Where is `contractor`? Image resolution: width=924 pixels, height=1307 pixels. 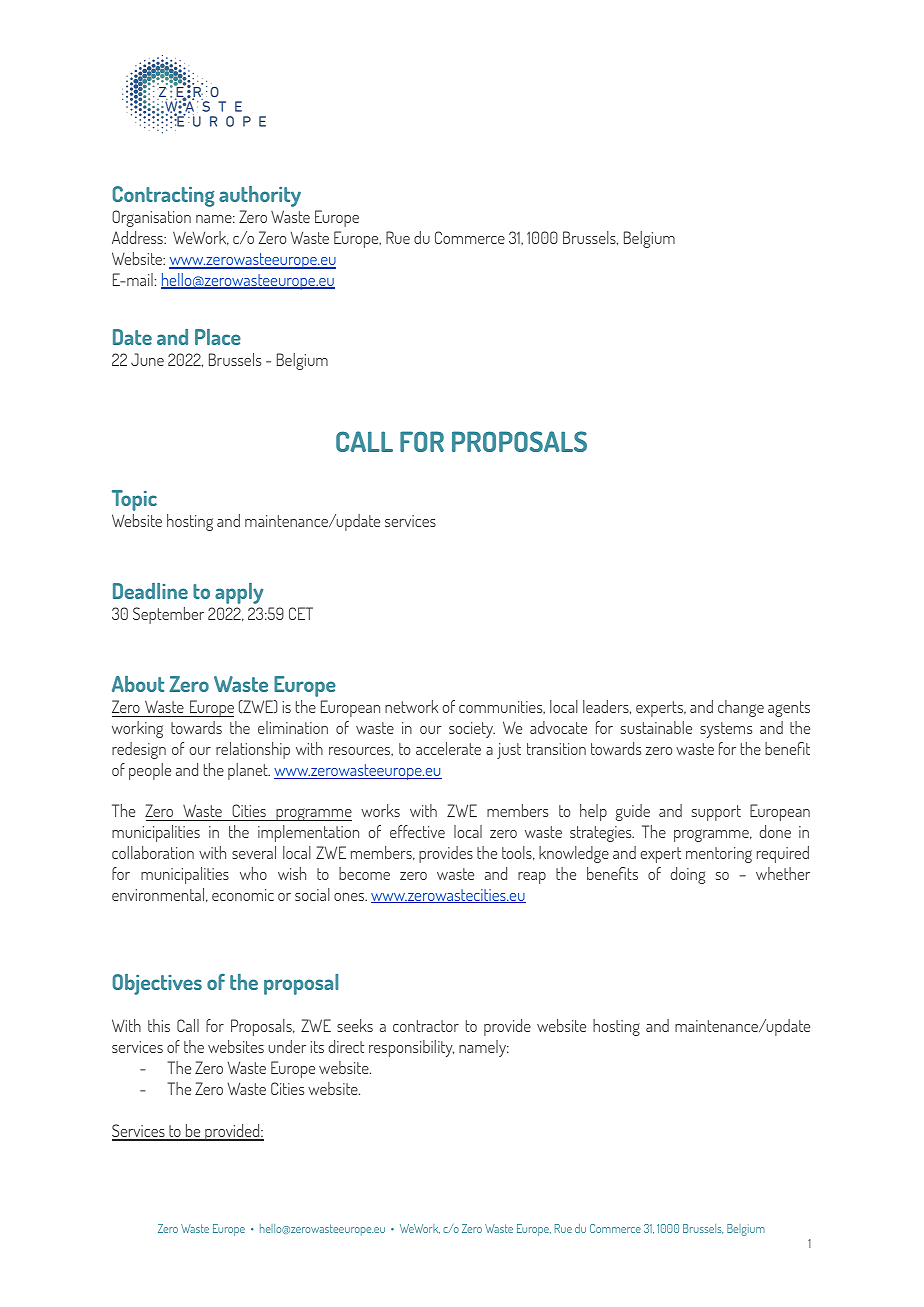
contractor is located at coordinates (426, 1026).
